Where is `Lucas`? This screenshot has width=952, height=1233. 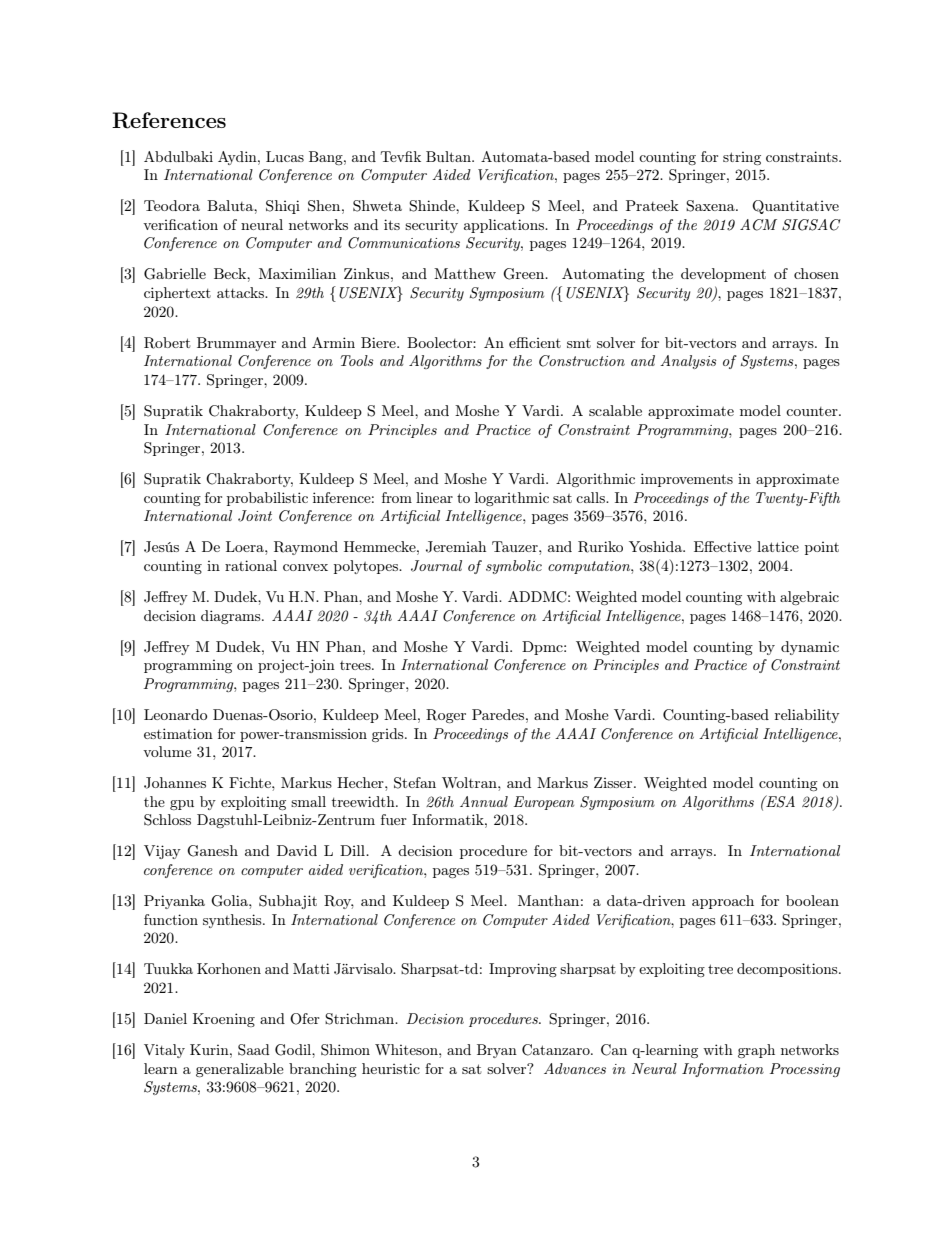
Lucas is located at coordinates (285, 156).
